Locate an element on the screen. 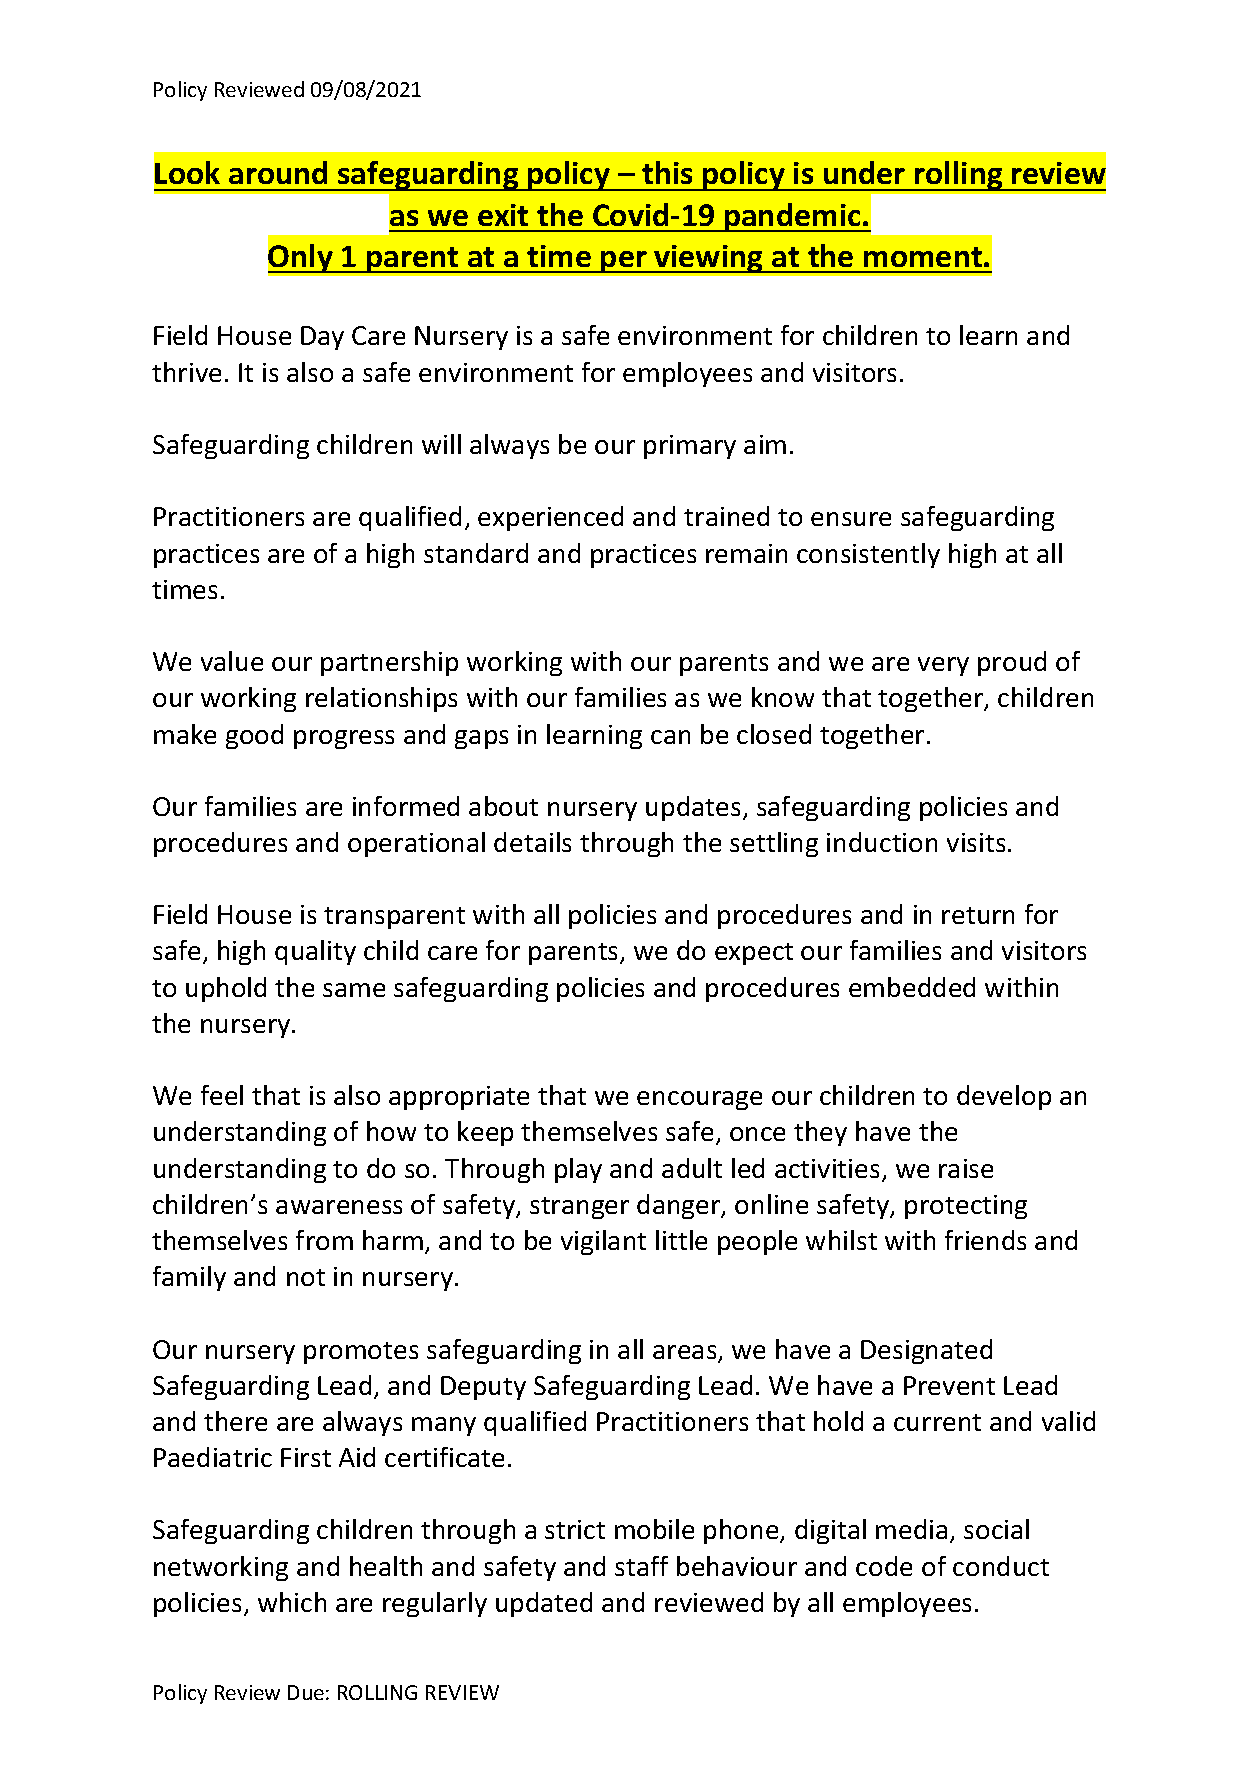  value is located at coordinates (232, 661).
